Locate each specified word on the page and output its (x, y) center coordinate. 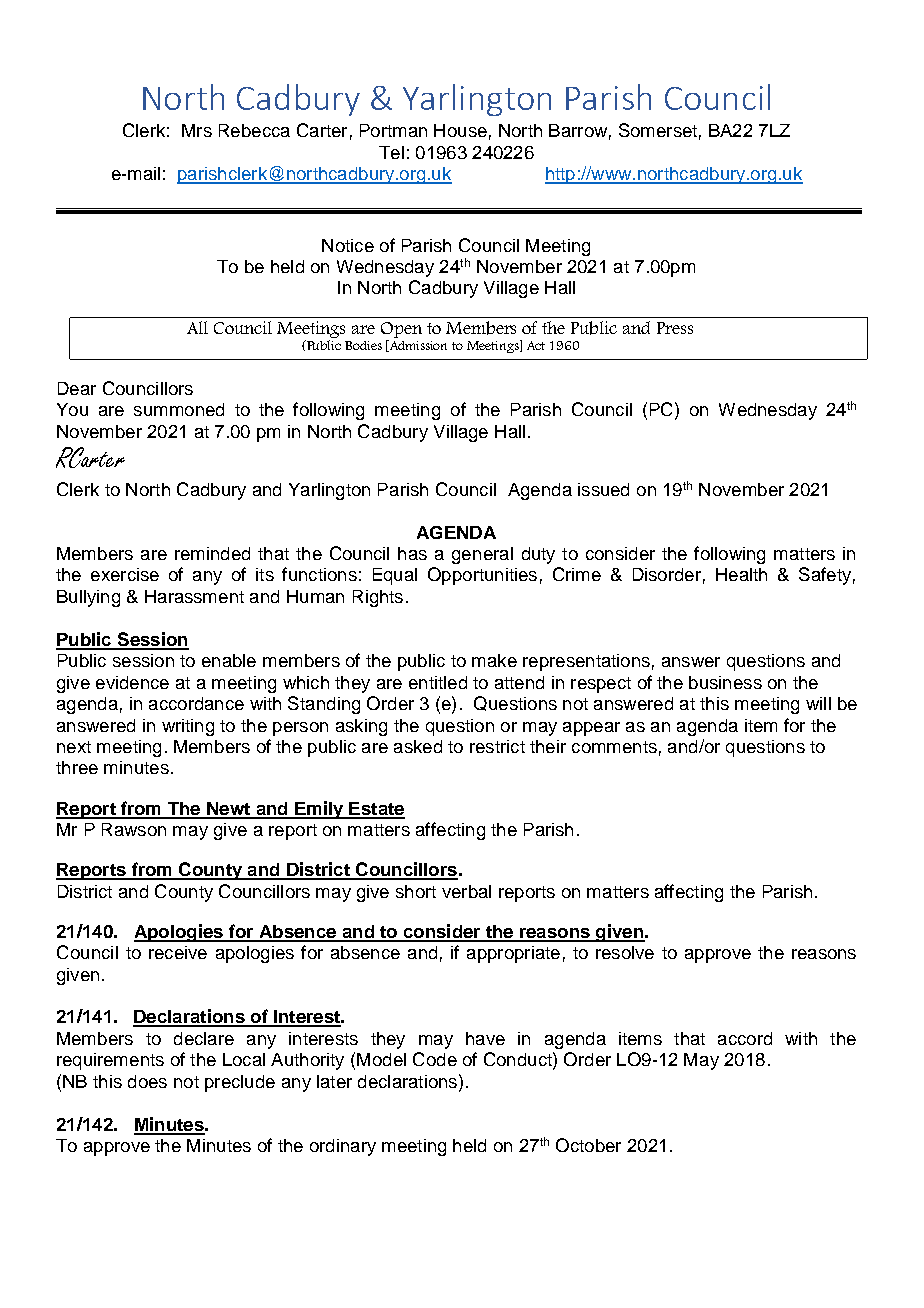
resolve (625, 952)
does (147, 1081)
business (725, 682)
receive (178, 952)
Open (401, 330)
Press (675, 328)
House (460, 130)
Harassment (194, 596)
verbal (466, 891)
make (494, 660)
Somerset (658, 130)
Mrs (197, 130)
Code (435, 1059)
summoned (179, 409)
